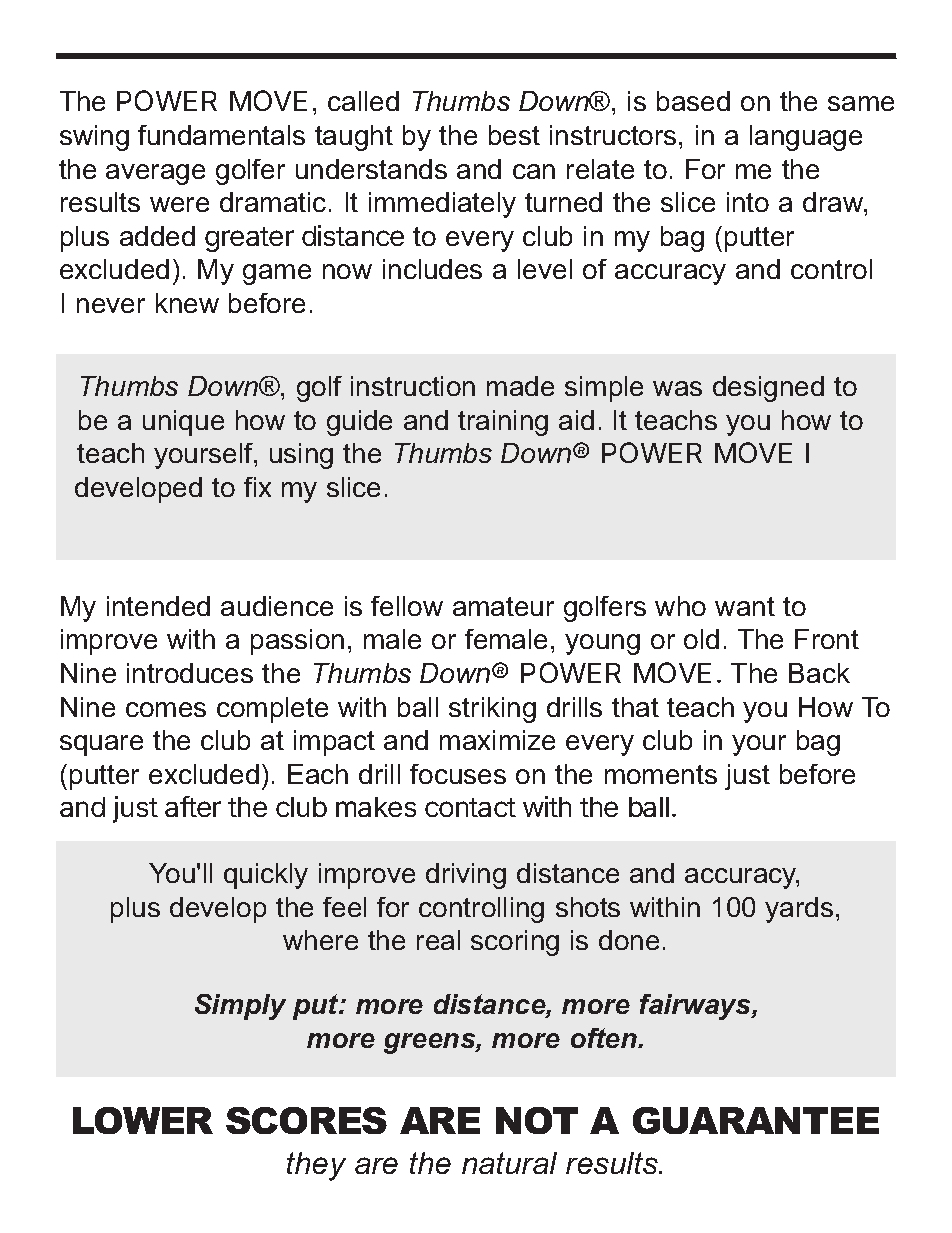 The height and width of the screenshot is (1233, 952). What do you see at coordinates (745, 606) in the screenshot?
I see `want` at bounding box center [745, 606].
